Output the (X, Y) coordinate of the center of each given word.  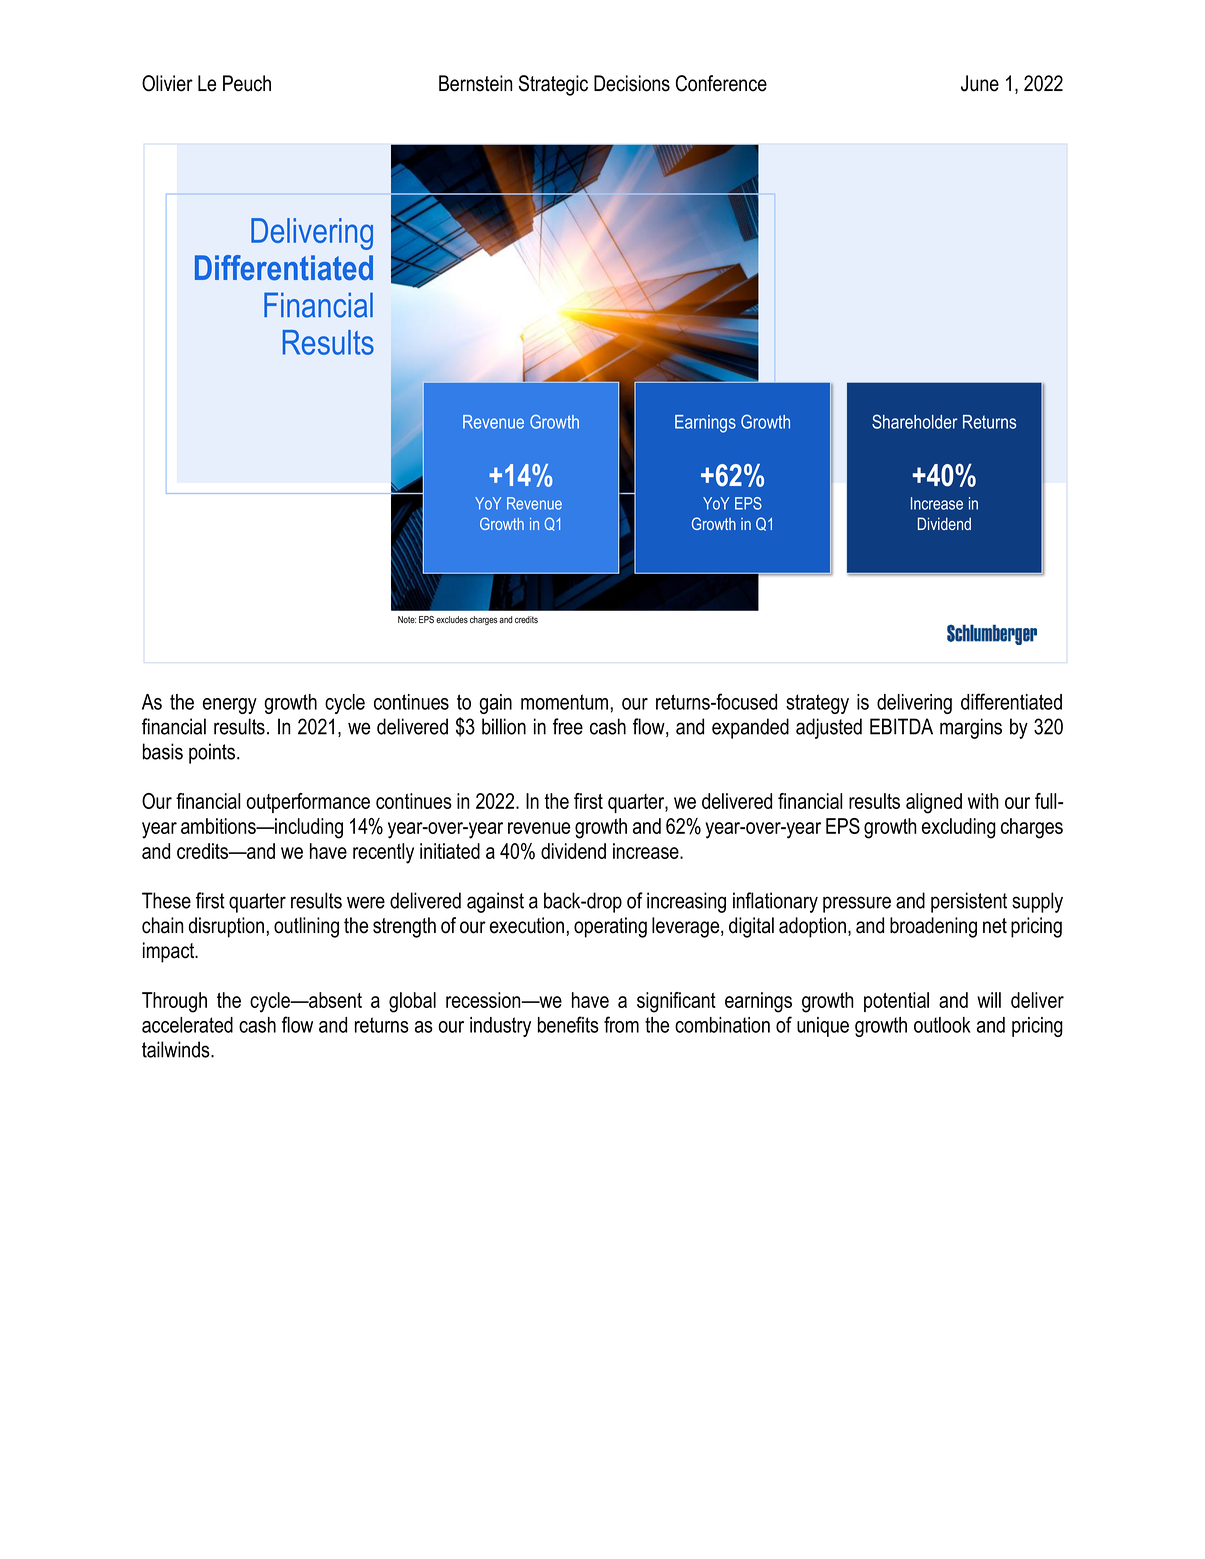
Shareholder (915, 421)
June (980, 83)
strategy (817, 704)
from (621, 1024)
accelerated (187, 1025)
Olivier (167, 83)
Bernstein (475, 83)
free (568, 726)
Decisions (632, 83)
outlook (942, 1025)
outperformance (308, 803)
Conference (721, 83)
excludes (452, 620)
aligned (934, 803)
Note (407, 620)
